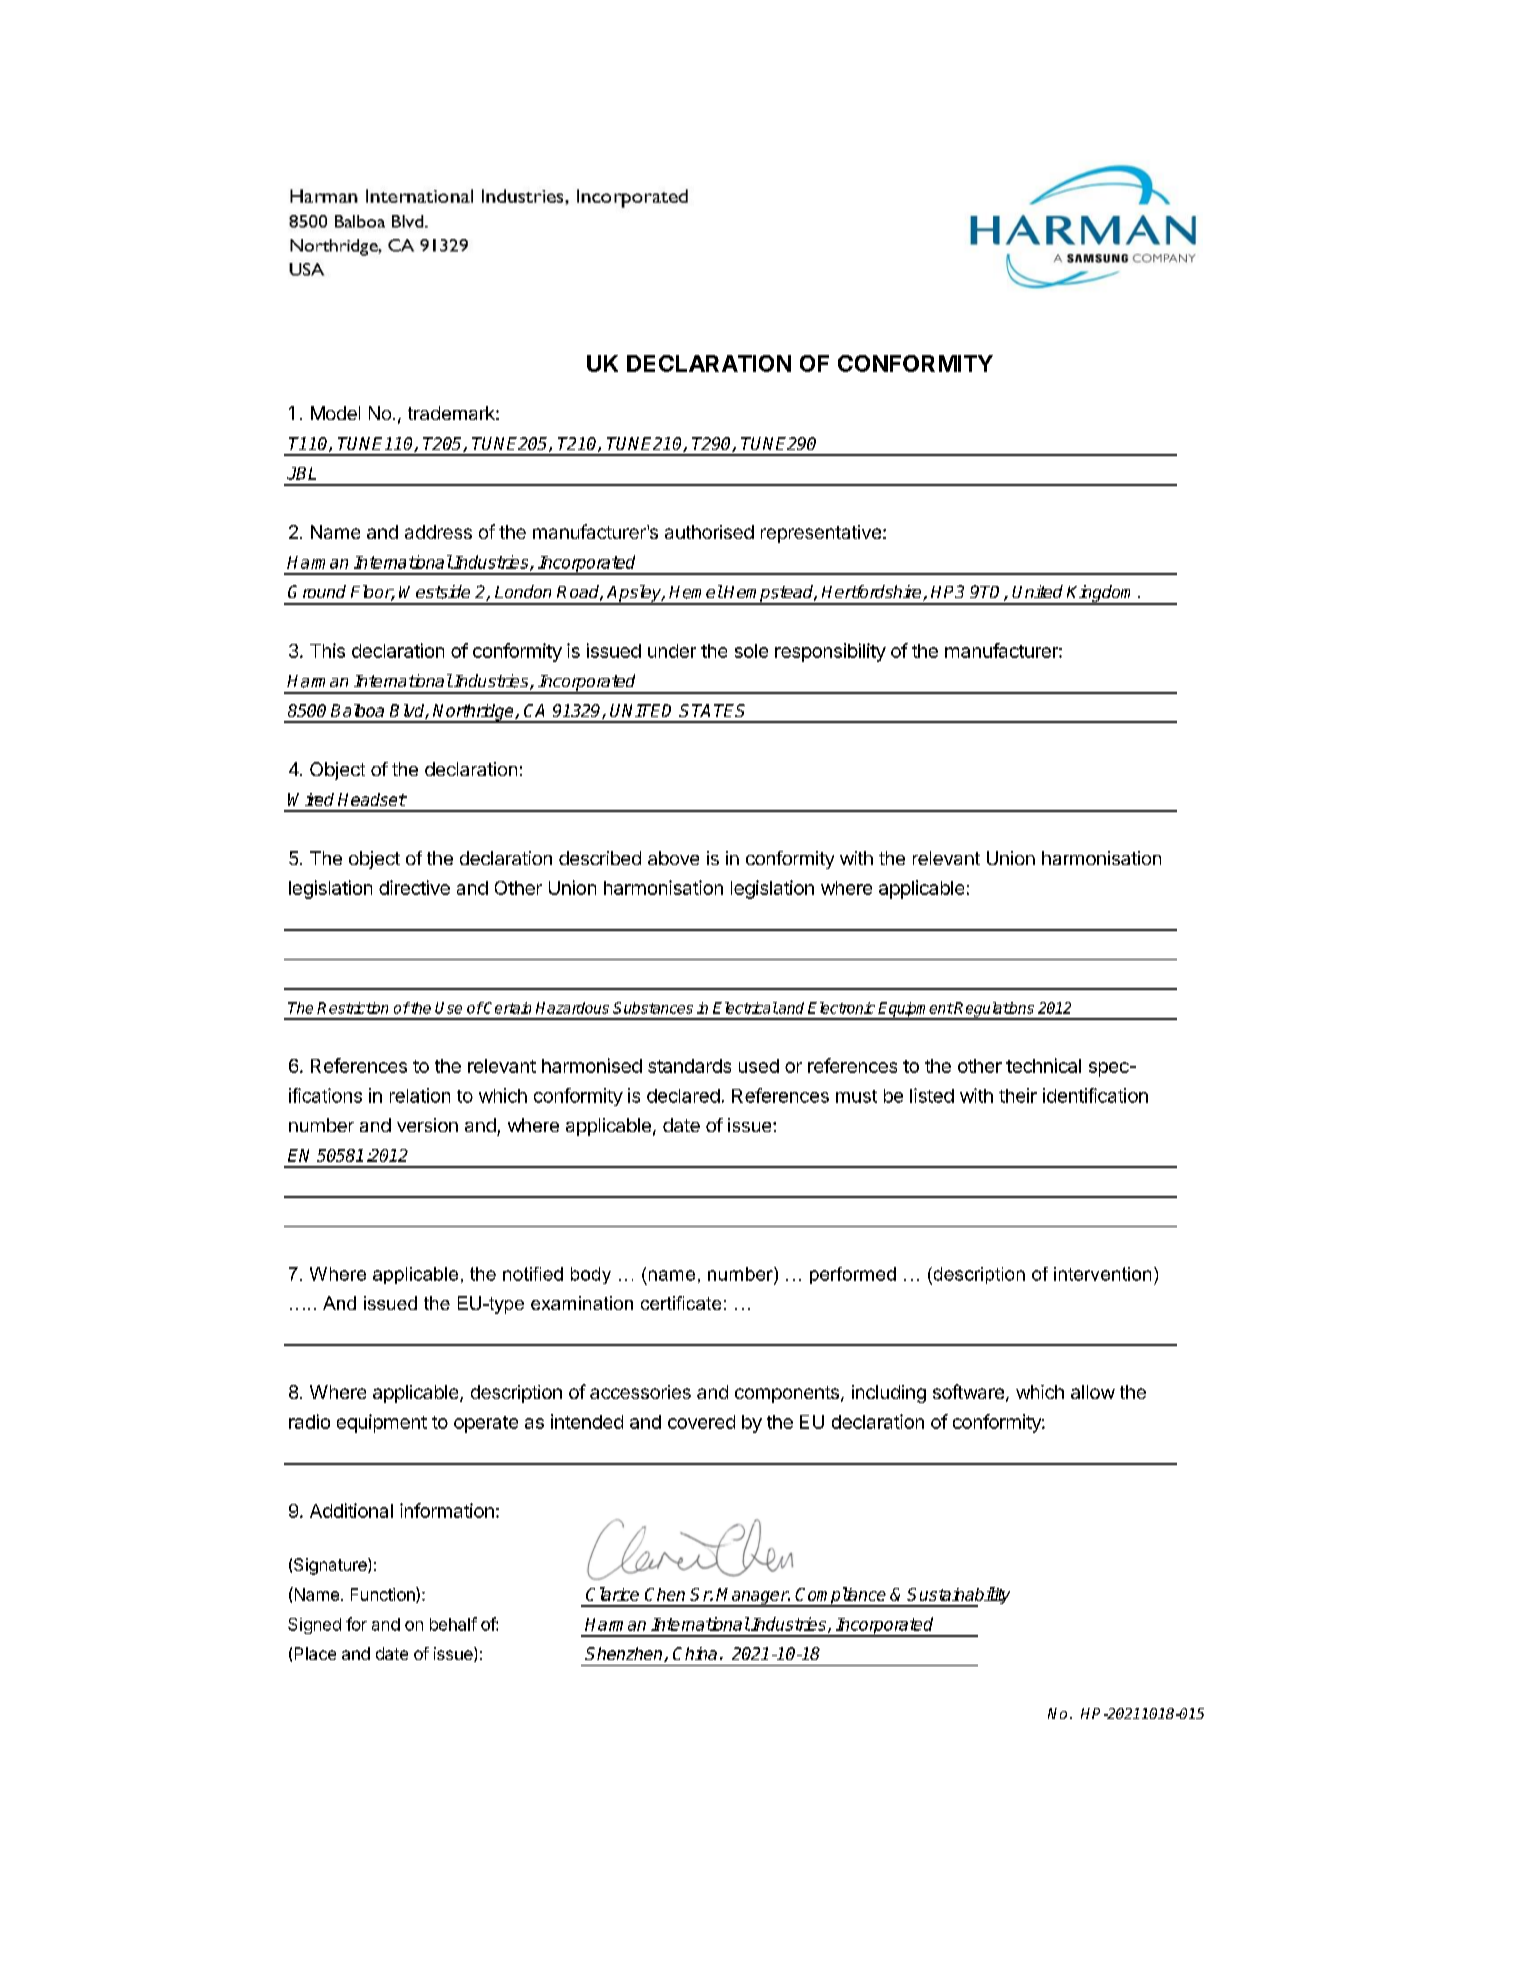 The width and height of the screenshot is (1528, 1977). Describe the element at coordinates (427, 1125) in the screenshot. I see `version` at that location.
